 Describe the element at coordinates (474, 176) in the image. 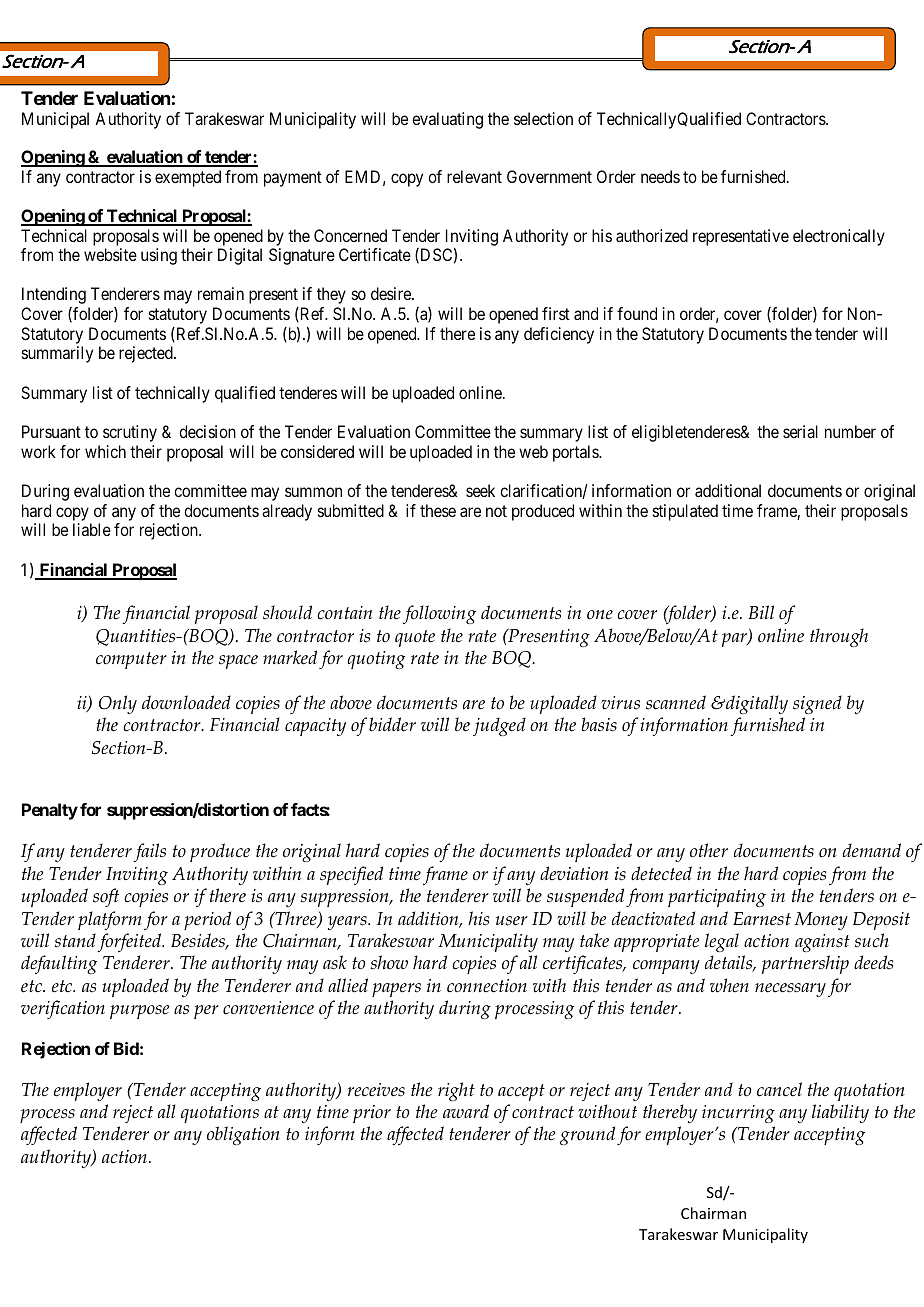

I see `relevant` at that location.
